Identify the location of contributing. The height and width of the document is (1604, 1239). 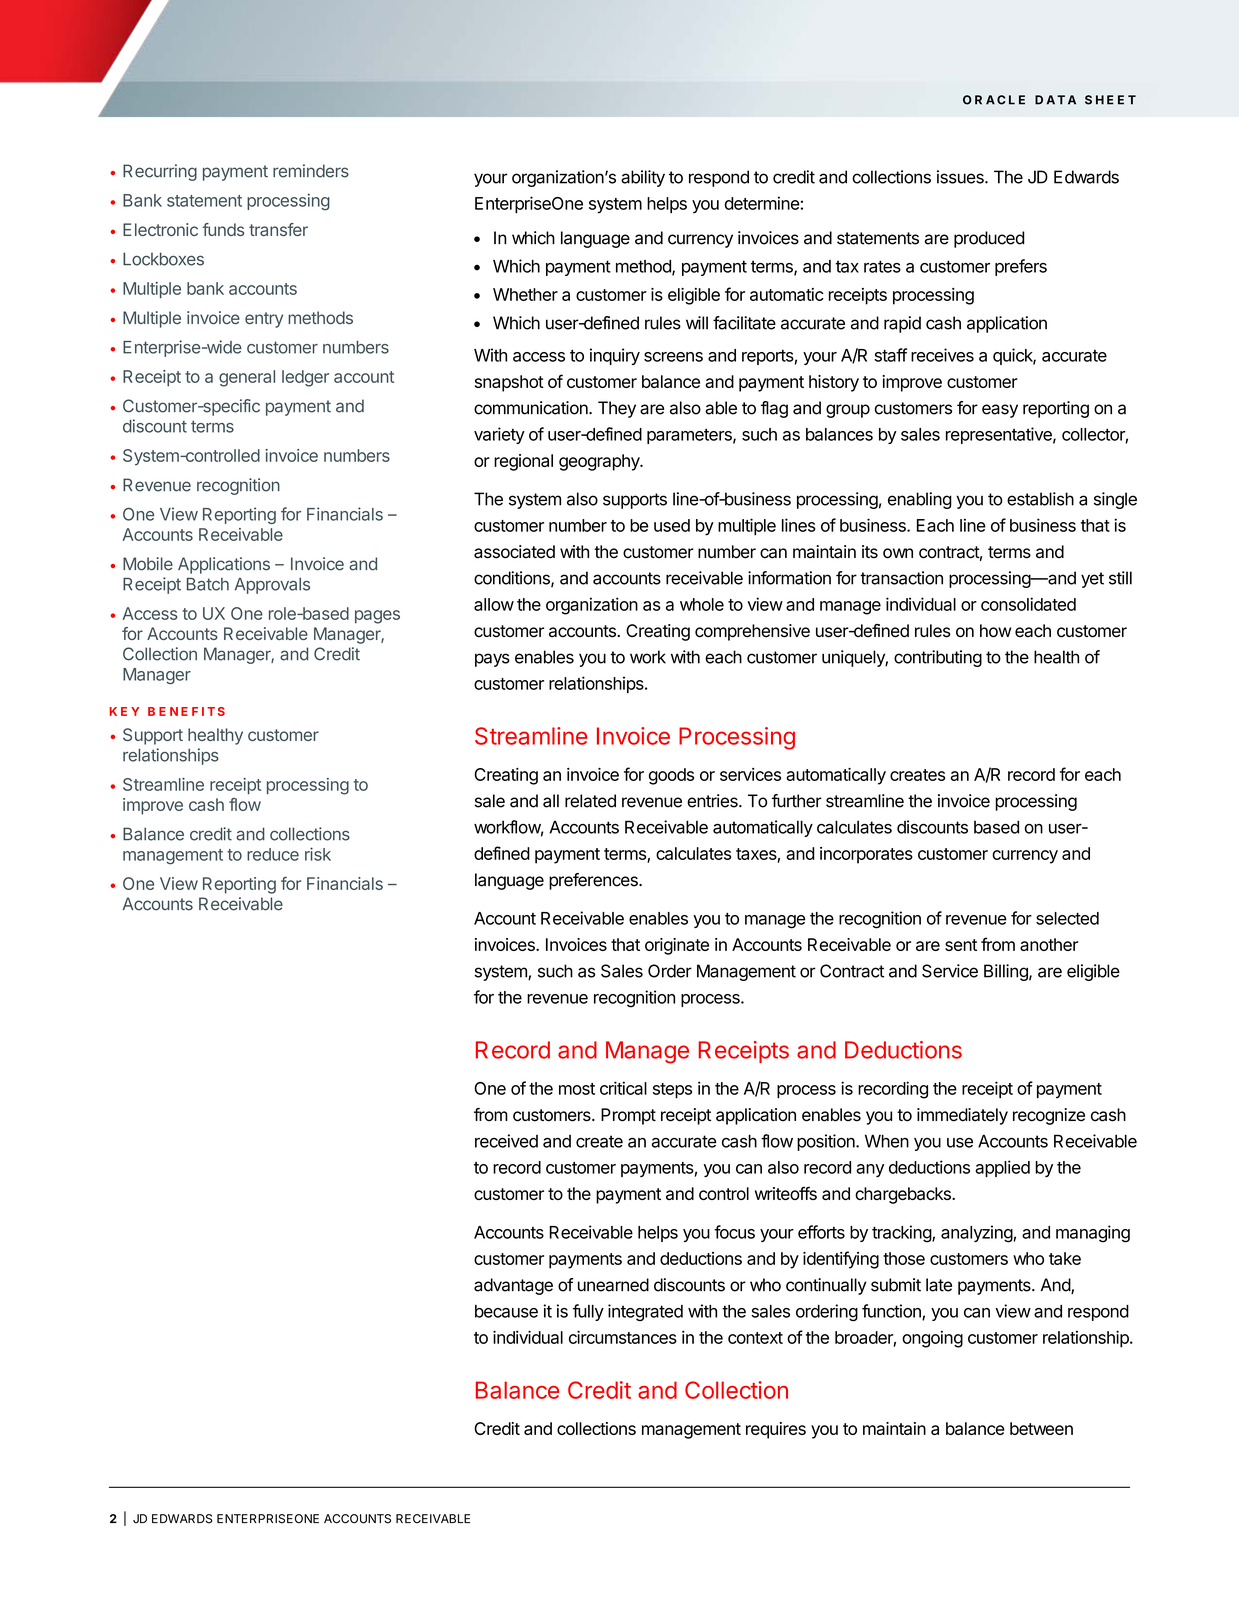
(938, 658).
